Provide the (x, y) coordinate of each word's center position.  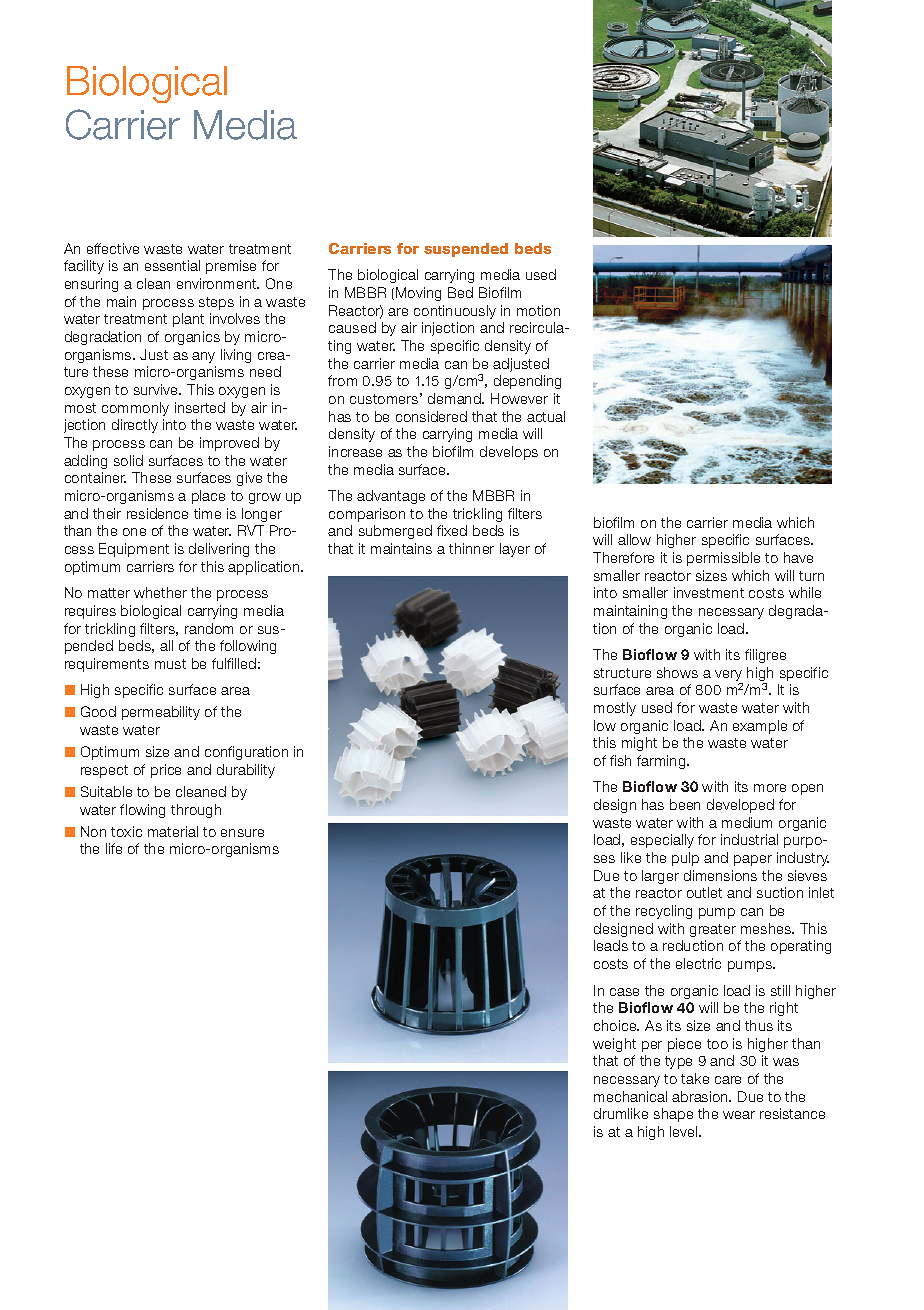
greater (713, 930)
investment (709, 592)
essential (172, 265)
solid (128, 460)
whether (160, 592)
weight (614, 1045)
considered (431, 416)
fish (620, 760)
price (166, 771)
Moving (418, 294)
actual (546, 416)
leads (611, 945)
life (114, 848)
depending (527, 382)
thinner (471, 548)
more (770, 788)
